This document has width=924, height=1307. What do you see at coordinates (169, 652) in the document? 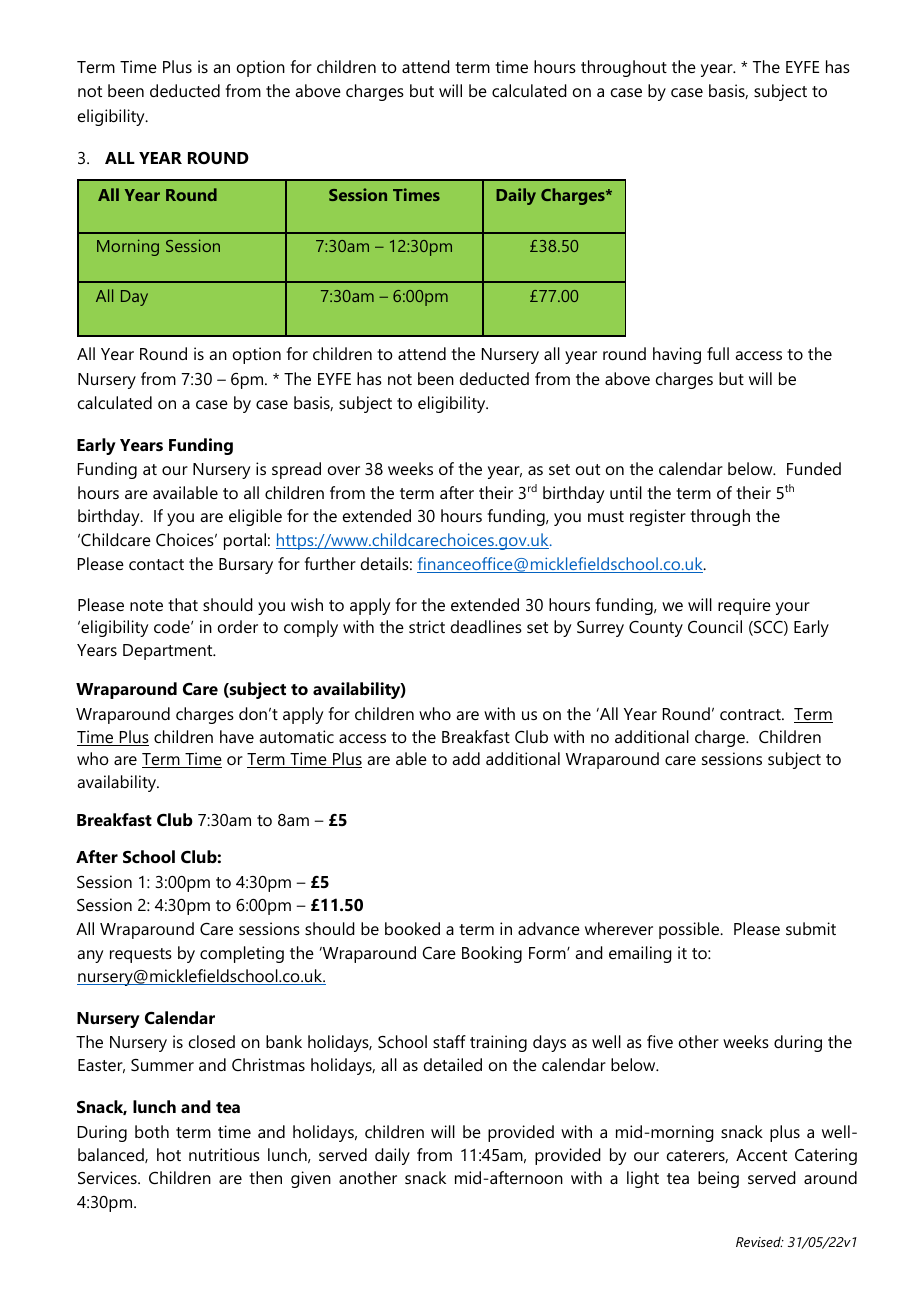
I see `Department` at bounding box center [169, 652].
